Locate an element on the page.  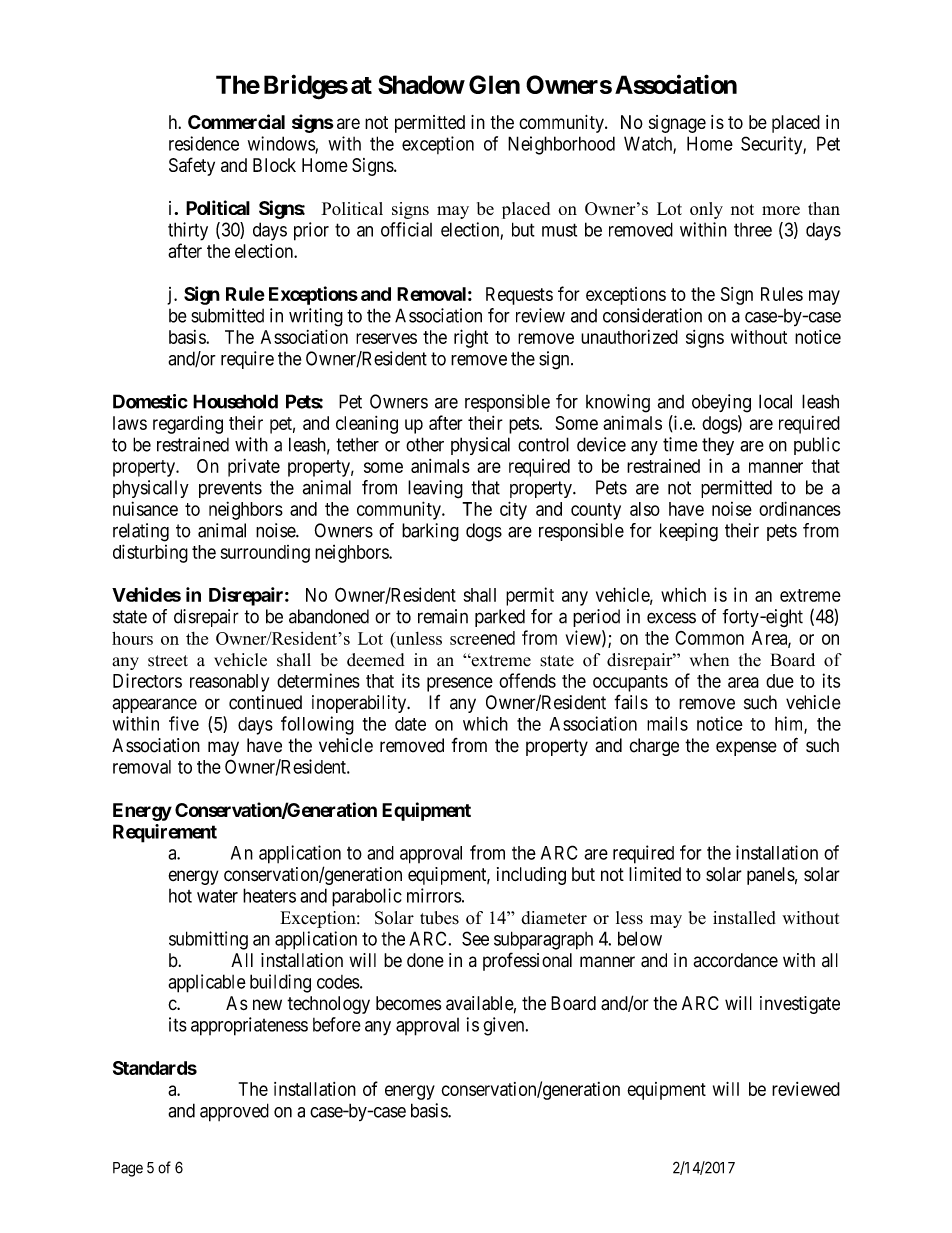
other is located at coordinates (425, 444).
